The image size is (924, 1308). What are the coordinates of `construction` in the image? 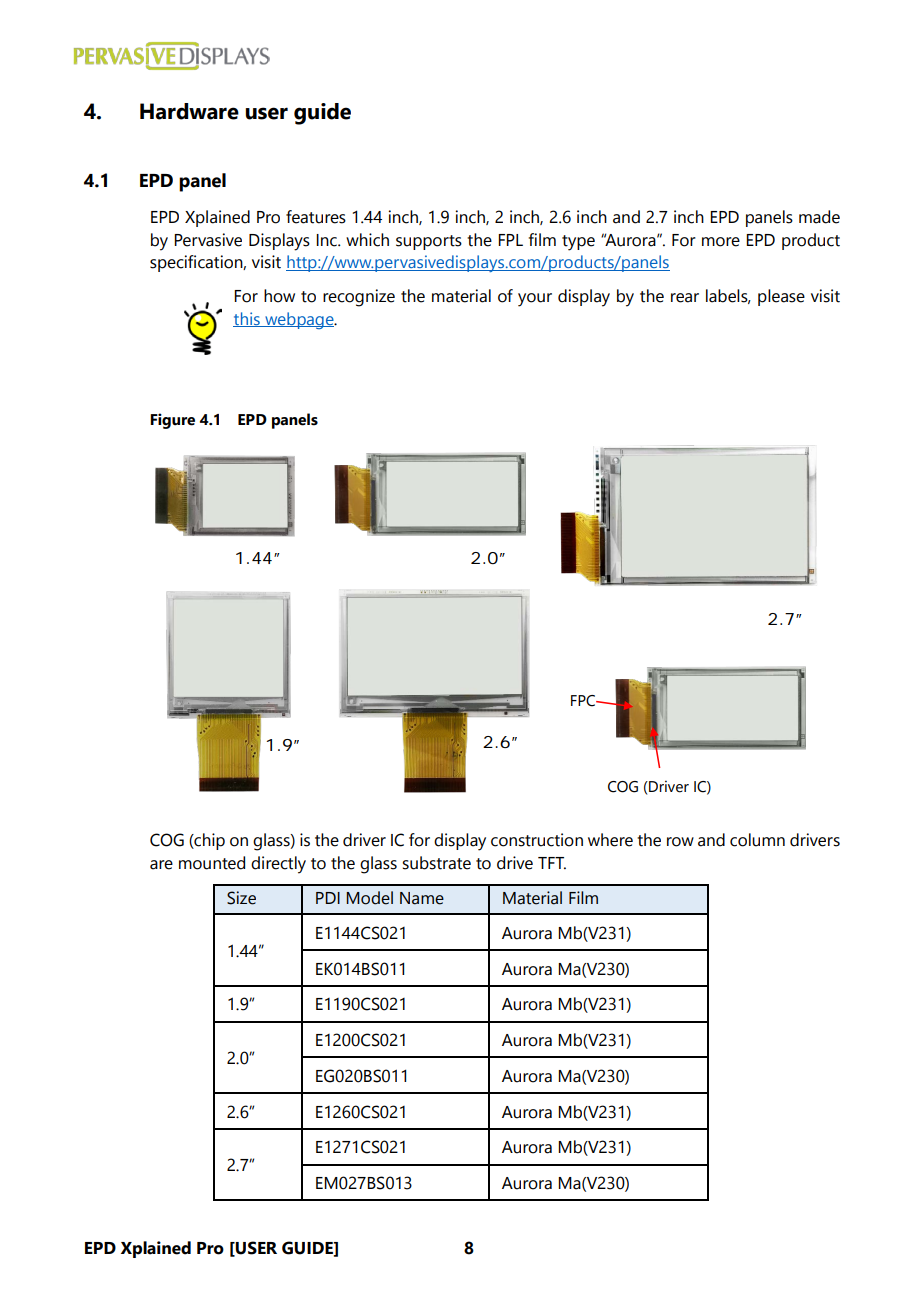 It's located at (537, 840).
